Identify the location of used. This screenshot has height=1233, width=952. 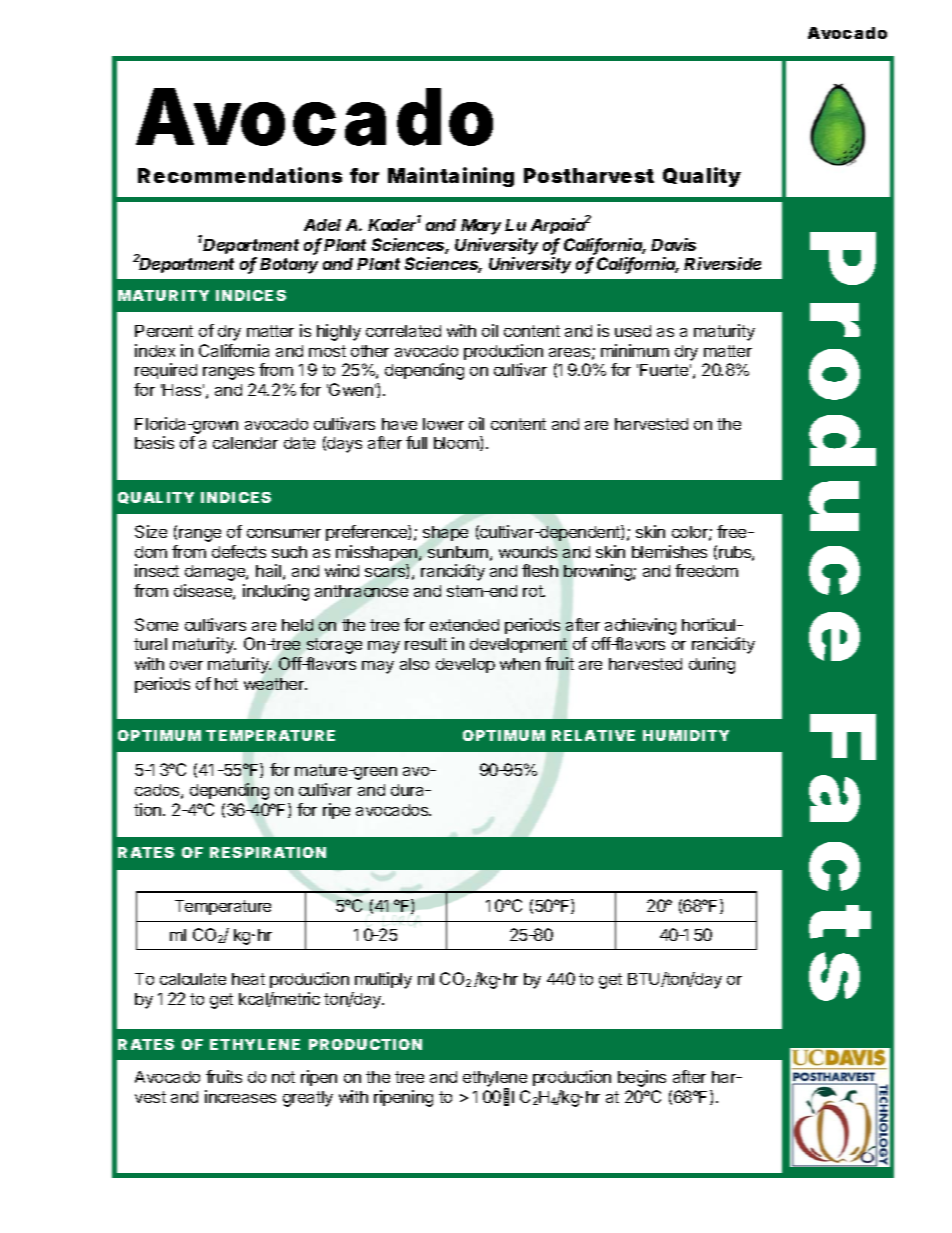
(633, 331).
